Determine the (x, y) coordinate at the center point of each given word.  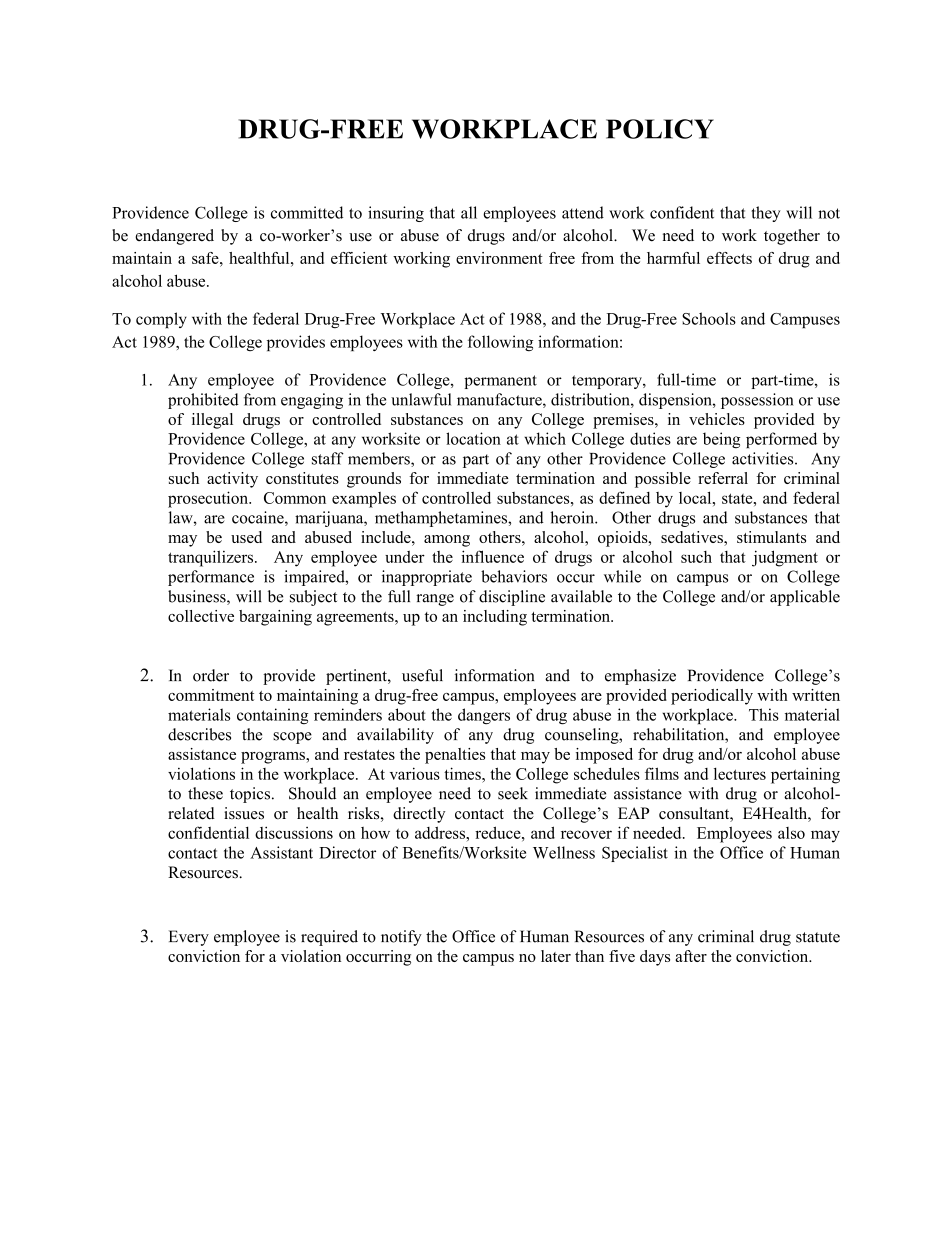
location (473, 438)
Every (189, 938)
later (556, 956)
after (691, 956)
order (211, 675)
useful (422, 675)
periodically (712, 697)
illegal (212, 421)
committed (307, 212)
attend (583, 212)
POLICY (660, 129)
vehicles (717, 419)
